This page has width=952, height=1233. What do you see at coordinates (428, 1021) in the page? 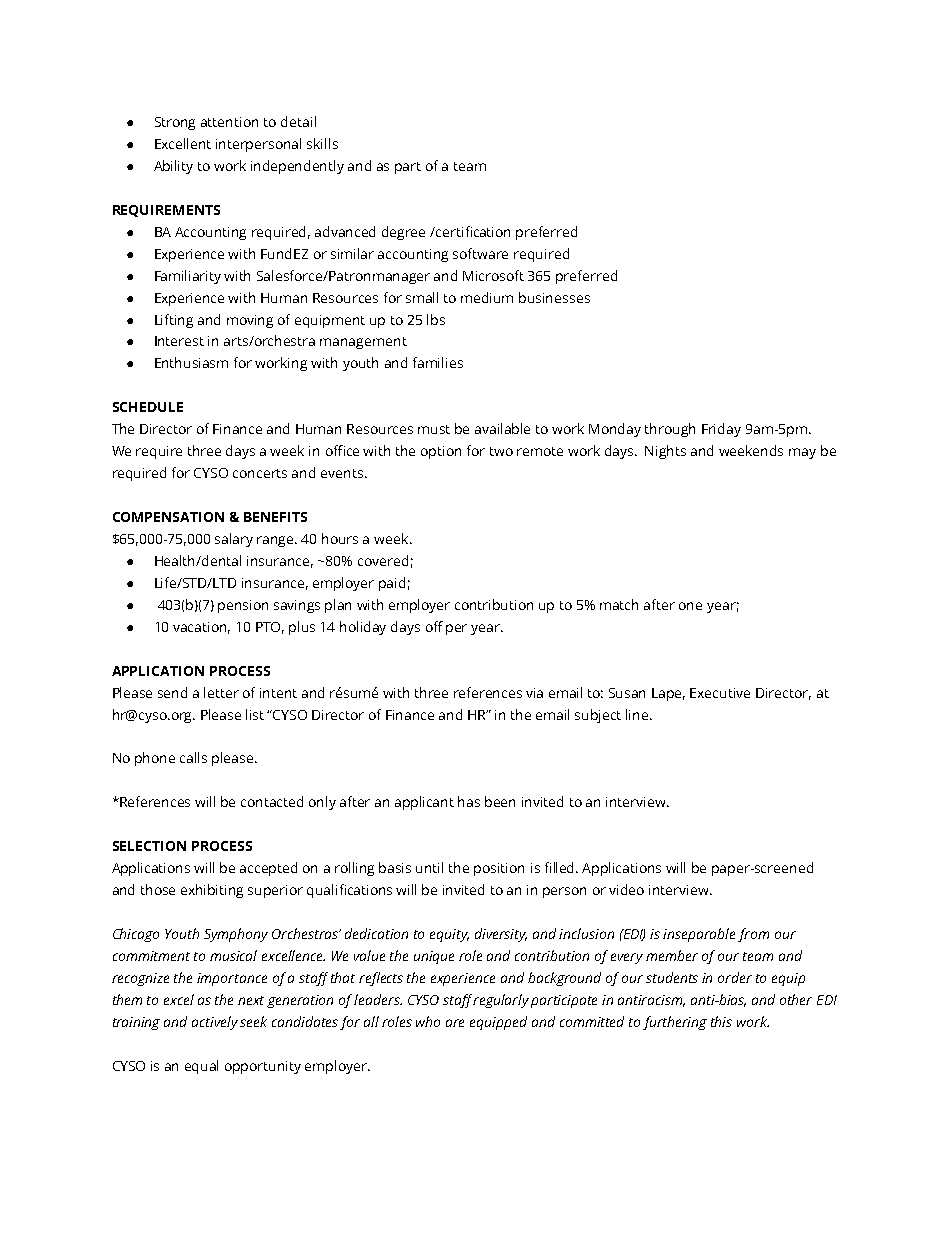
I see `who` at bounding box center [428, 1021].
